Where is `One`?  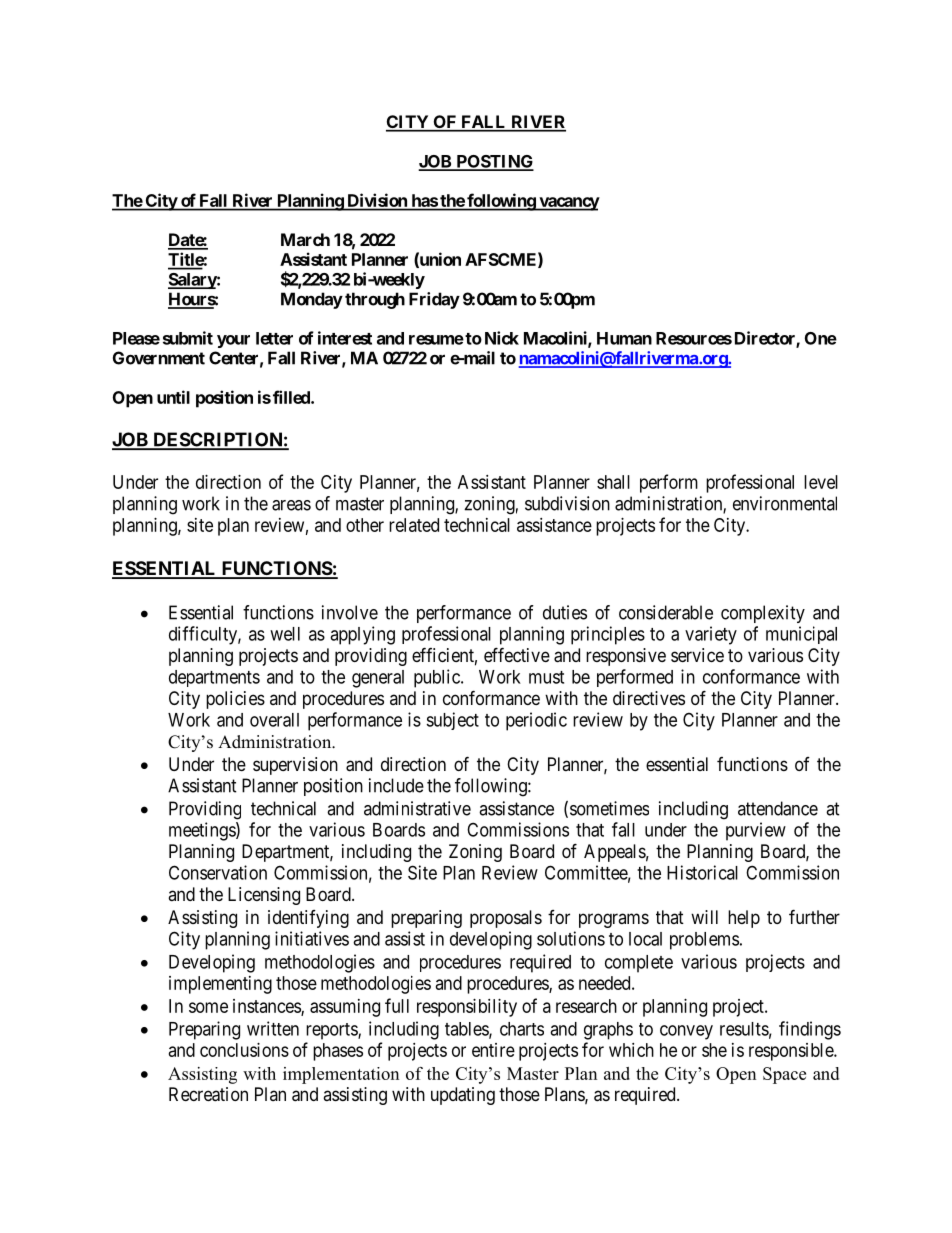
One is located at coordinates (821, 338).
